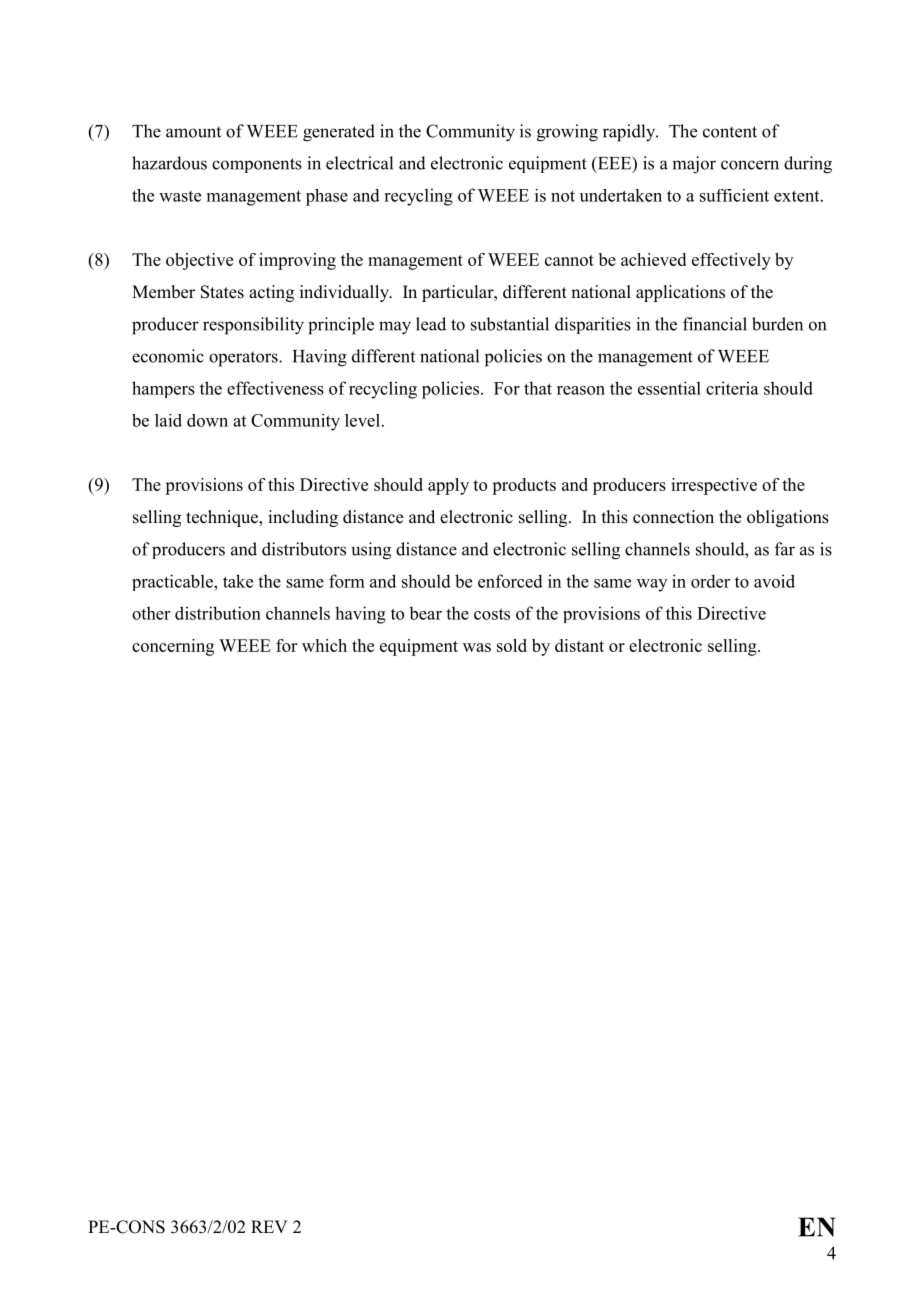 The height and width of the screenshot is (1308, 924). Describe the element at coordinates (244, 359) in the screenshot. I see `operators` at that location.
